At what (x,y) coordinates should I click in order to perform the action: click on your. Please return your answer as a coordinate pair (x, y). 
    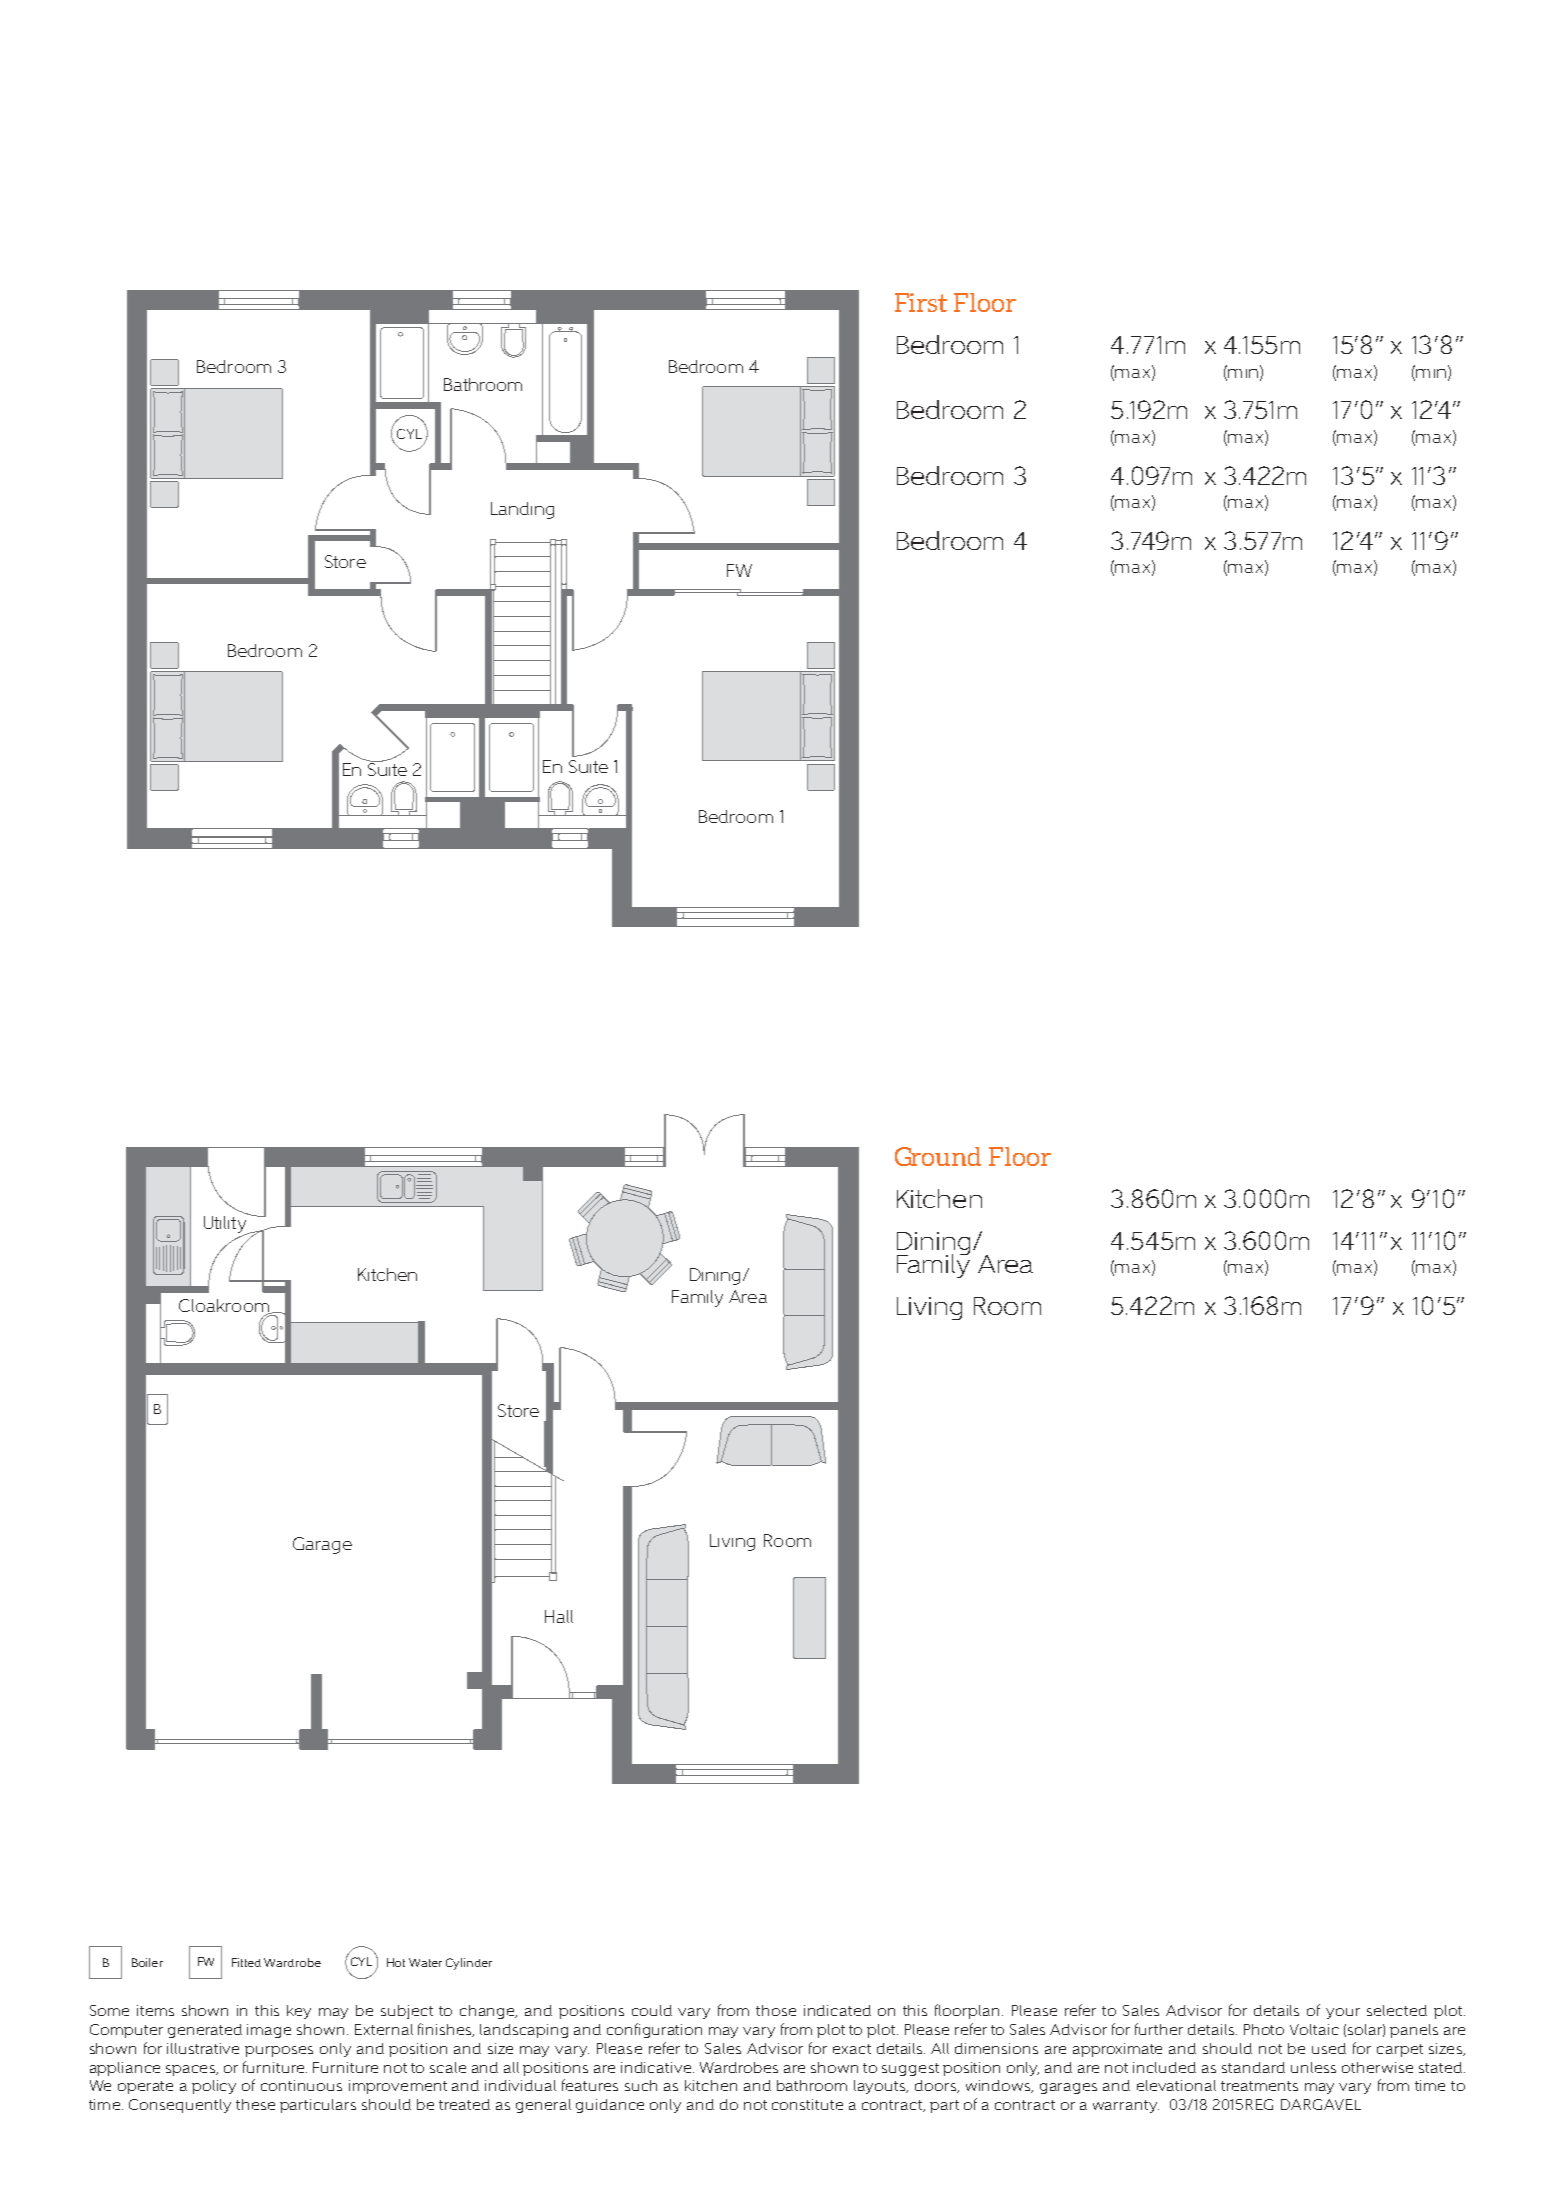
    Looking at the image, I should click on (1343, 2013).
